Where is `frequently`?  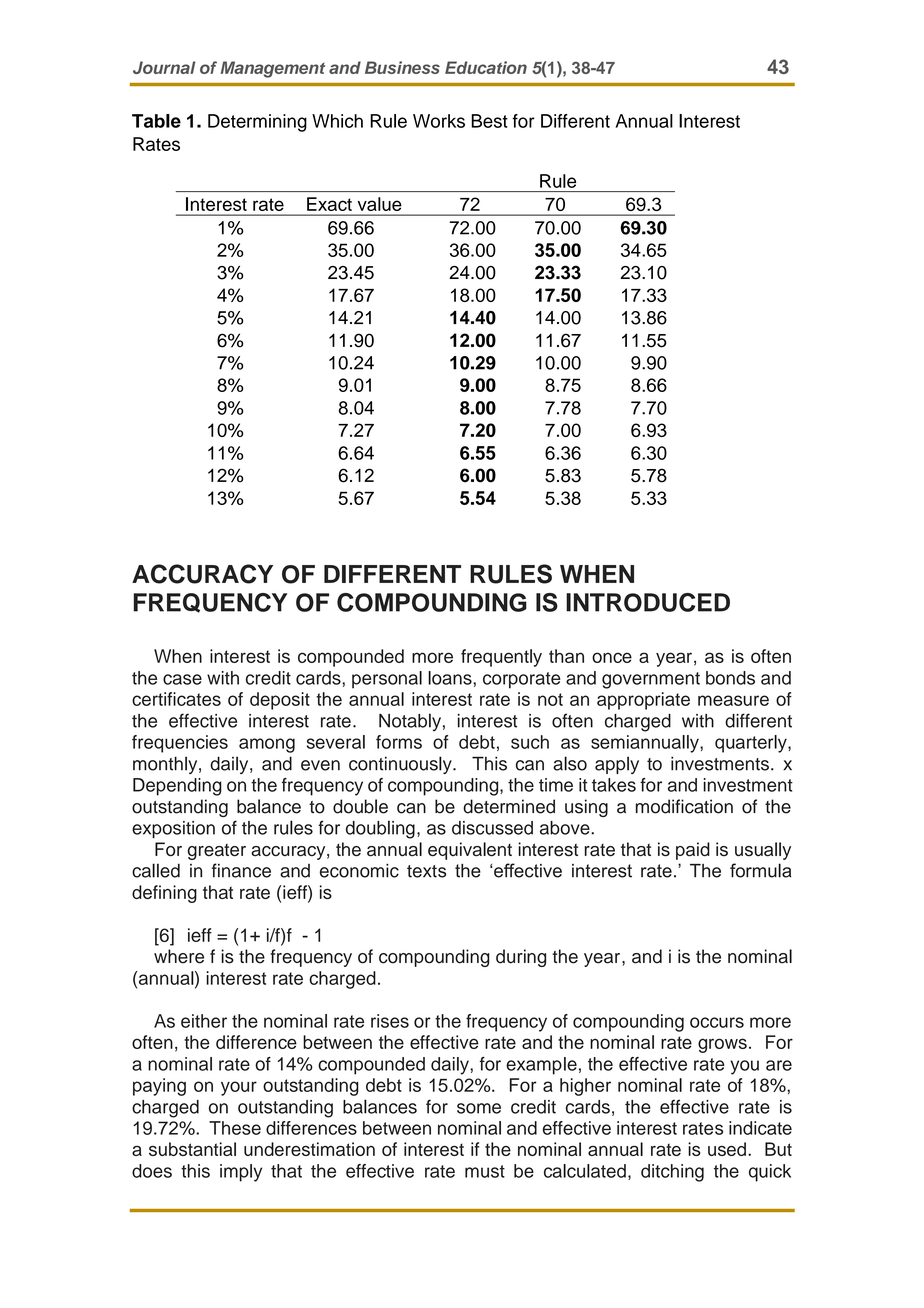 frequently is located at coordinates (501, 658).
